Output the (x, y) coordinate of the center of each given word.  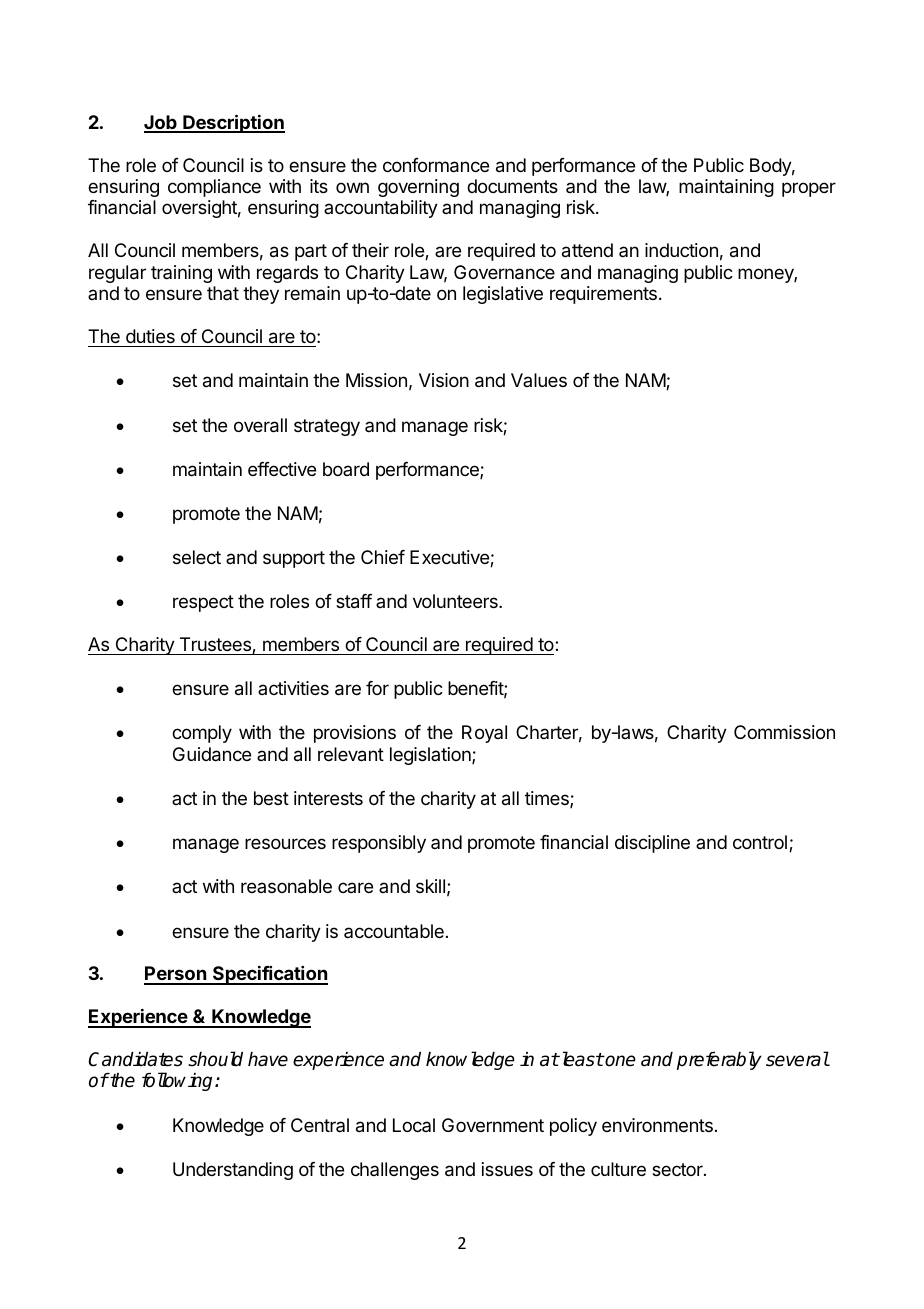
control (760, 842)
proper (809, 189)
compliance (214, 188)
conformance (436, 165)
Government (493, 1125)
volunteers (456, 601)
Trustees (216, 645)
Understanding (233, 1171)
